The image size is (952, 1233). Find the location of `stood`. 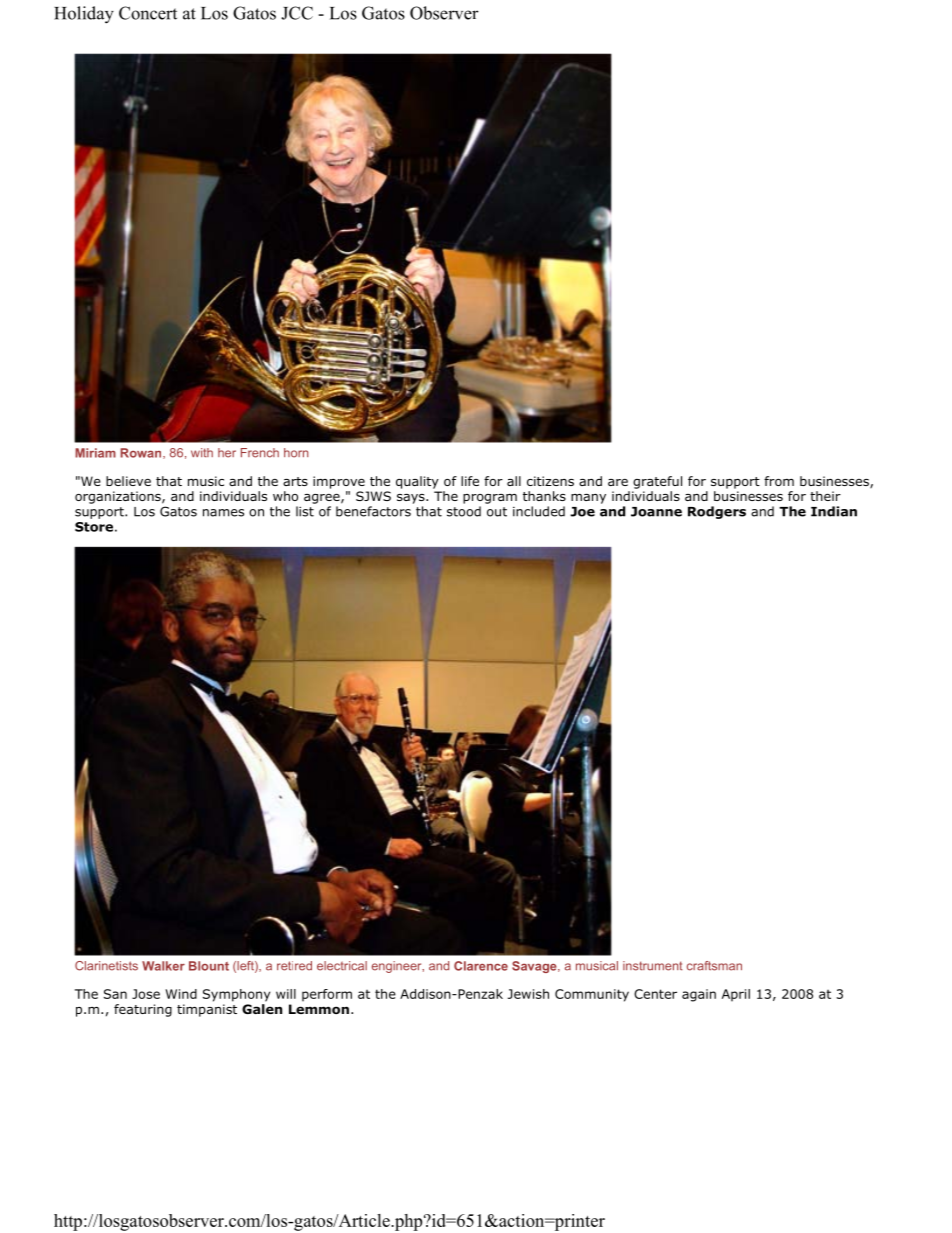

stood is located at coordinates (464, 511).
